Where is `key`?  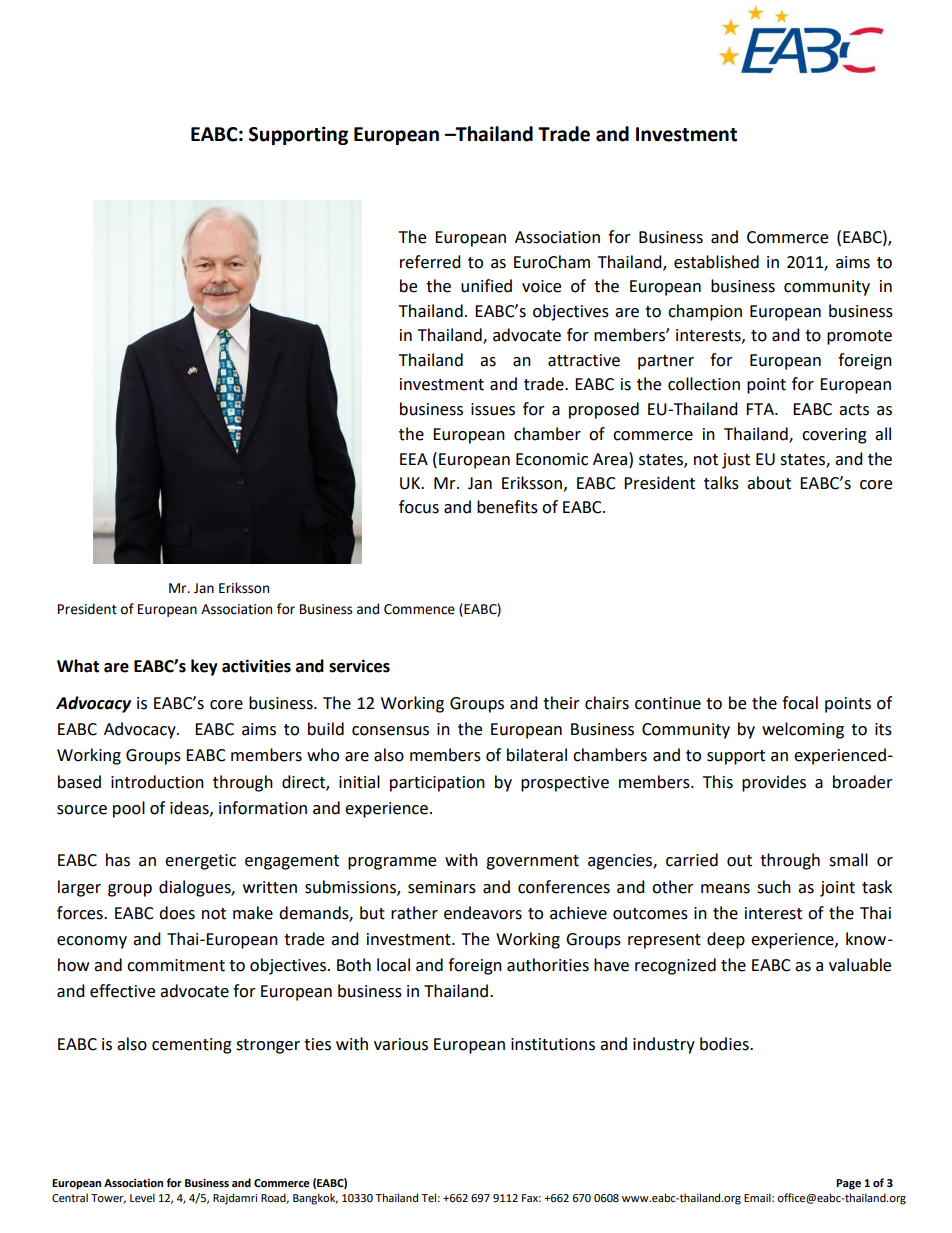 key is located at coordinates (204, 667).
